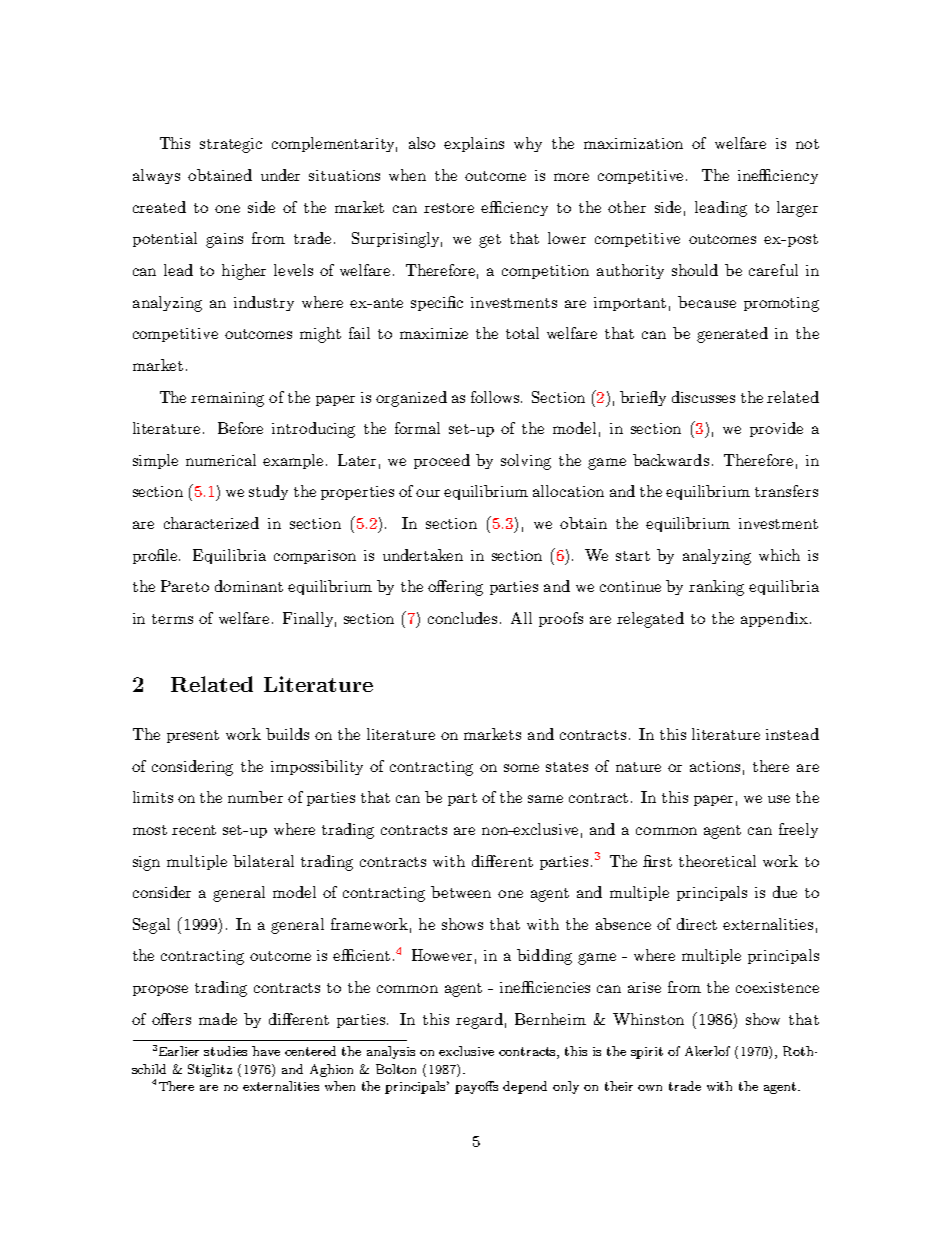 The width and height of the page is (952, 1233). Describe the element at coordinates (797, 209) in the page. I see `larger` at that location.
